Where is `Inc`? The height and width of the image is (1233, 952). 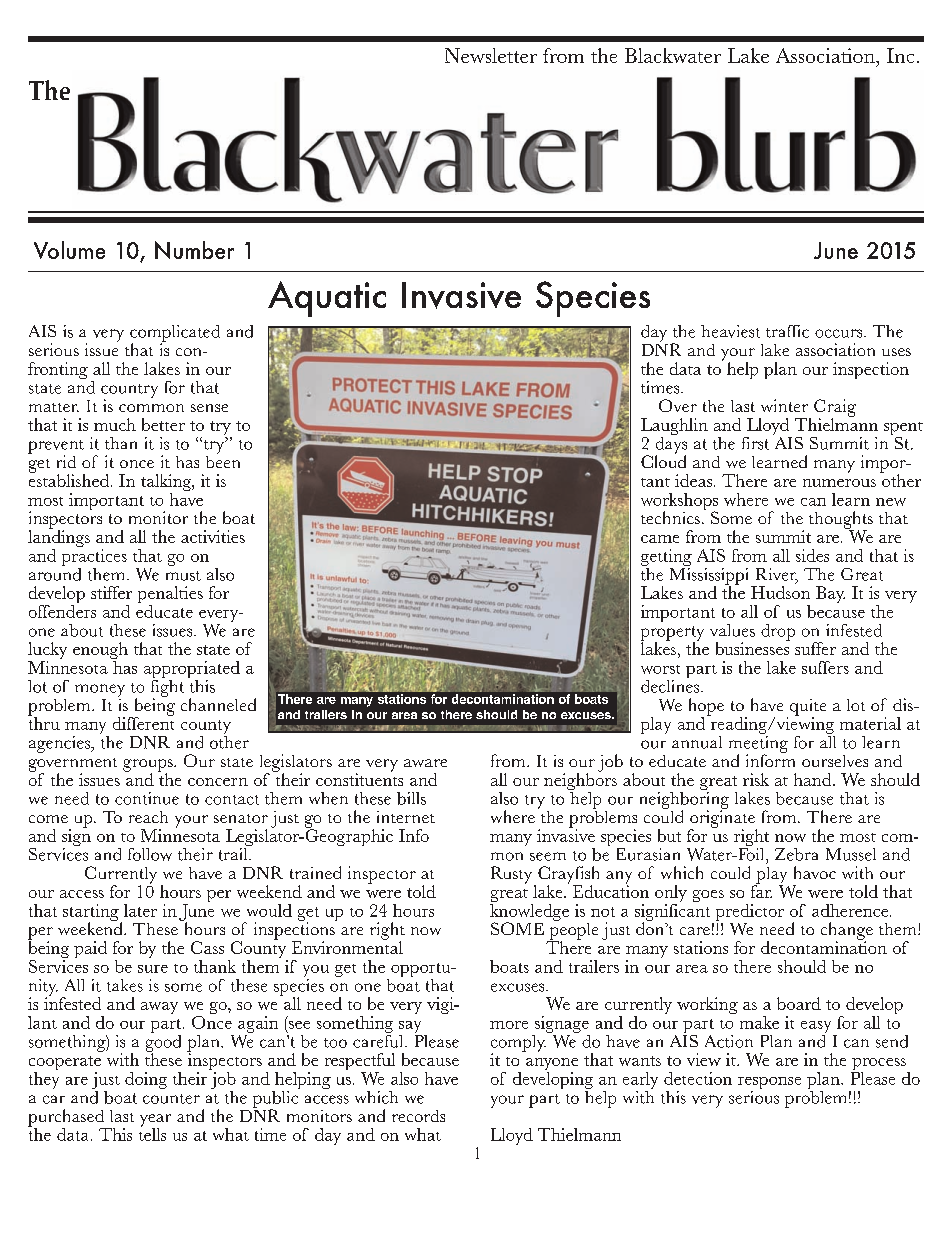 Inc is located at coordinates (900, 55).
